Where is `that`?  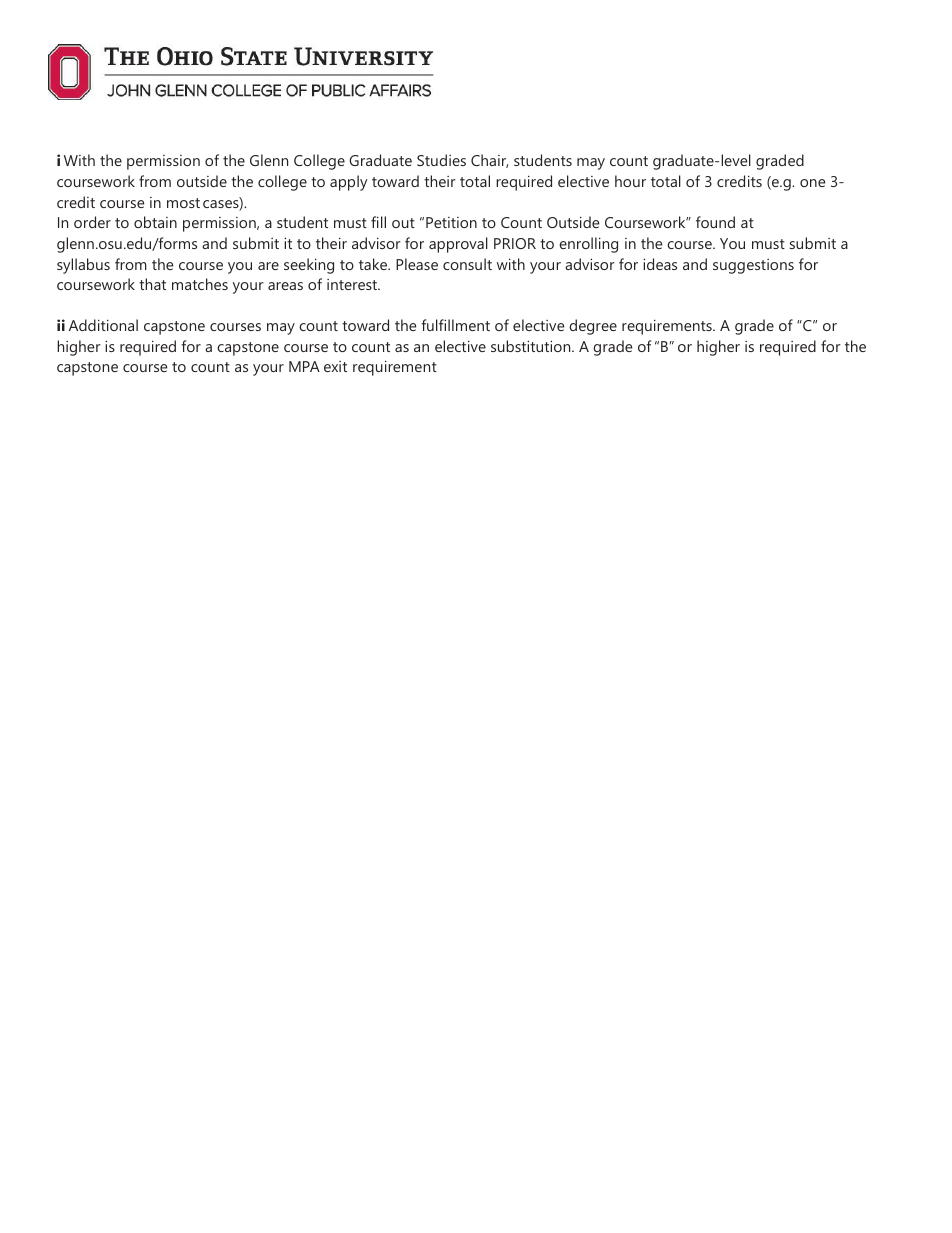
that is located at coordinates (152, 284).
